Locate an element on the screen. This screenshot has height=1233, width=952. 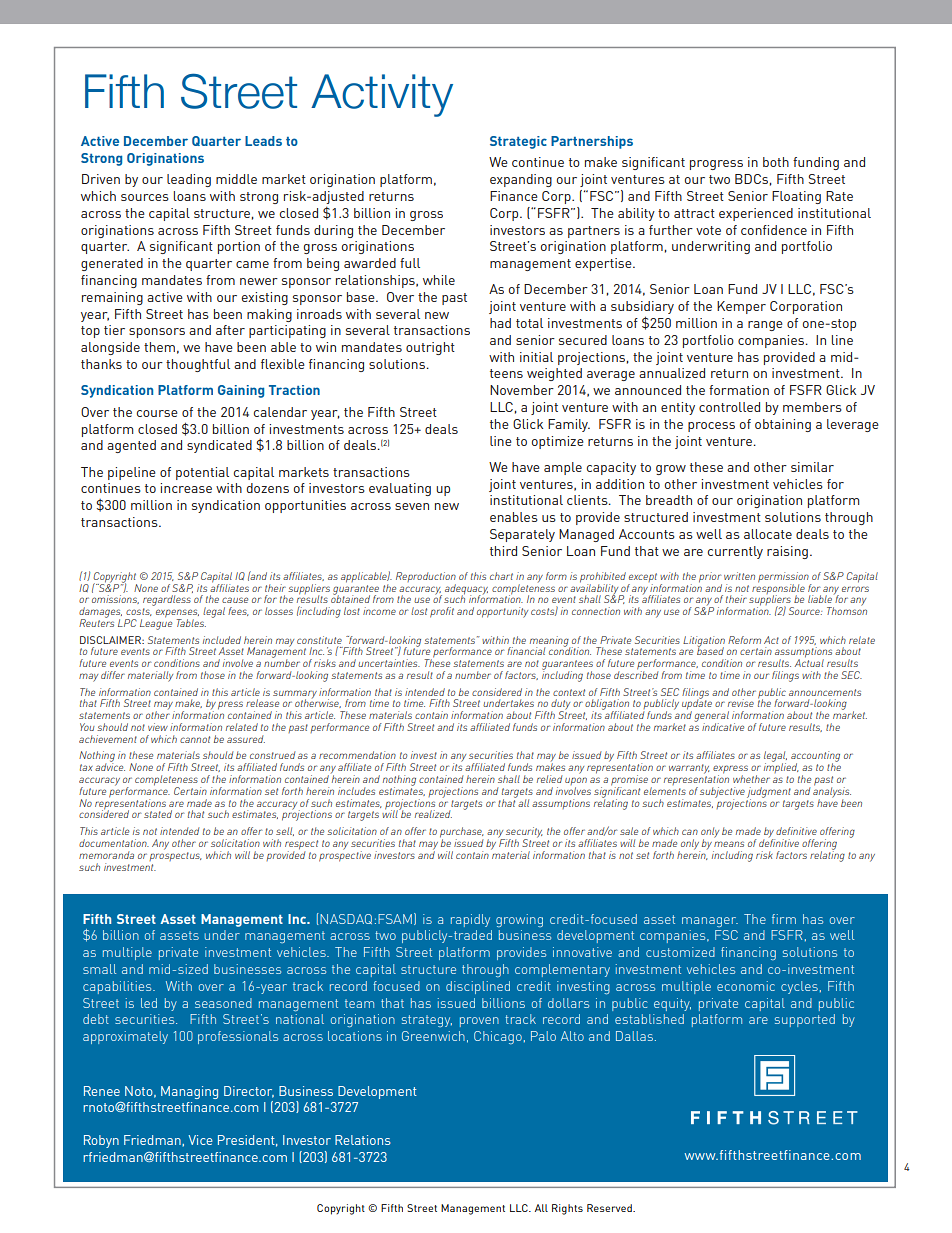
seven is located at coordinates (412, 506).
